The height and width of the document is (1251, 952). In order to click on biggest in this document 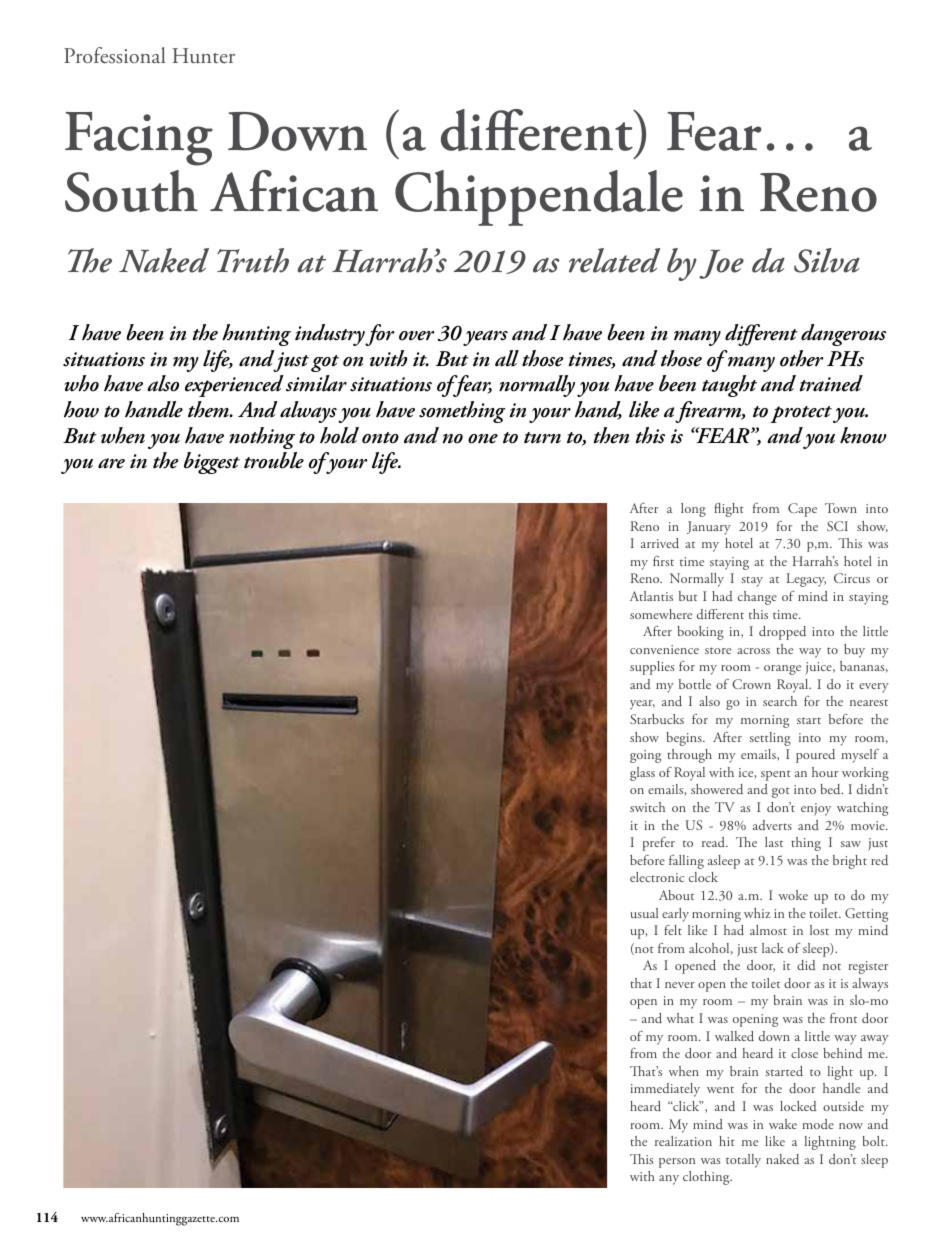, I will do `click(212, 463)`.
